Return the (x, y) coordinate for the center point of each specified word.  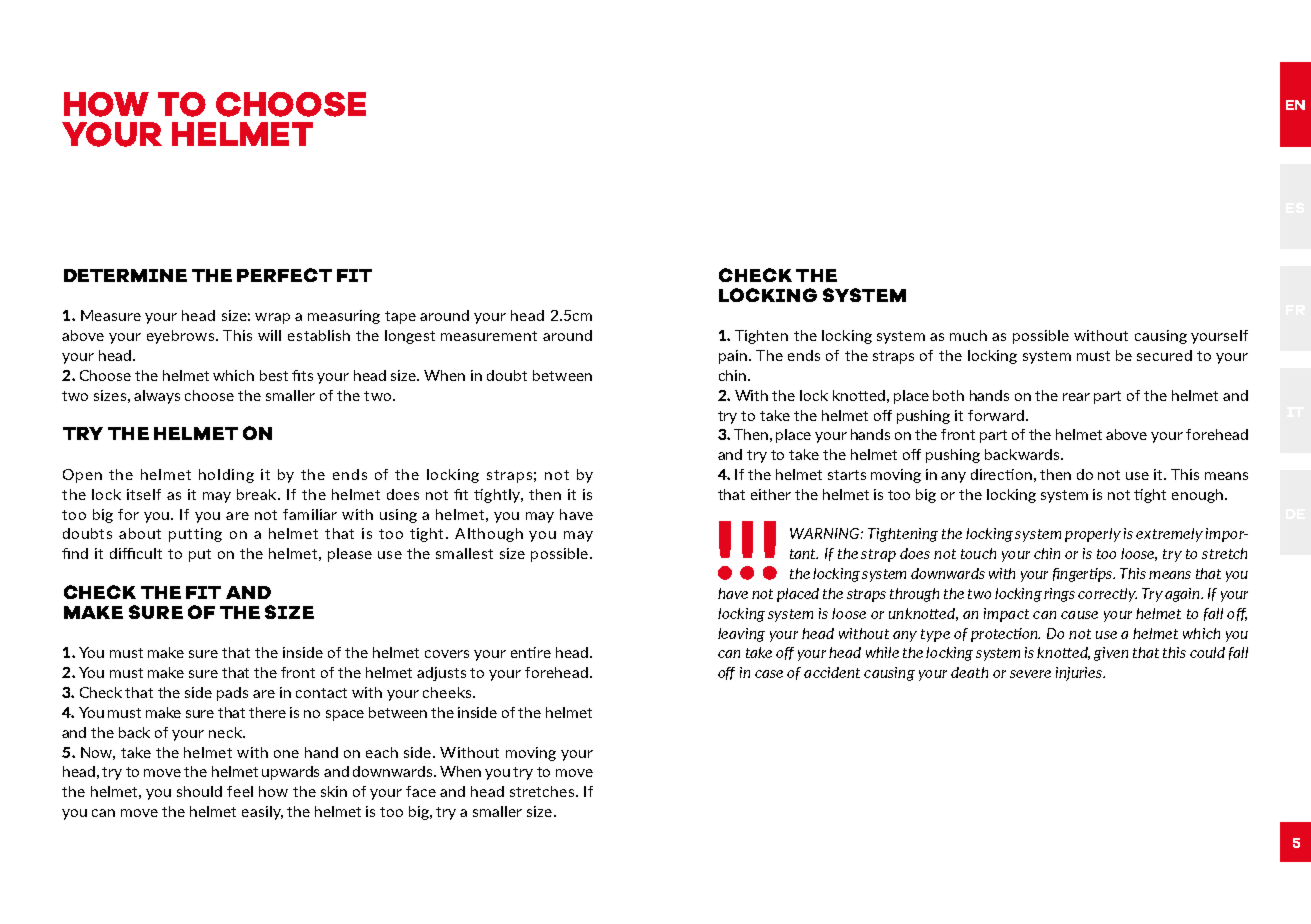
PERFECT (284, 275)
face (421, 791)
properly (1093, 535)
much (968, 335)
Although (489, 535)
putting (195, 535)
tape (400, 317)
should (199, 791)
